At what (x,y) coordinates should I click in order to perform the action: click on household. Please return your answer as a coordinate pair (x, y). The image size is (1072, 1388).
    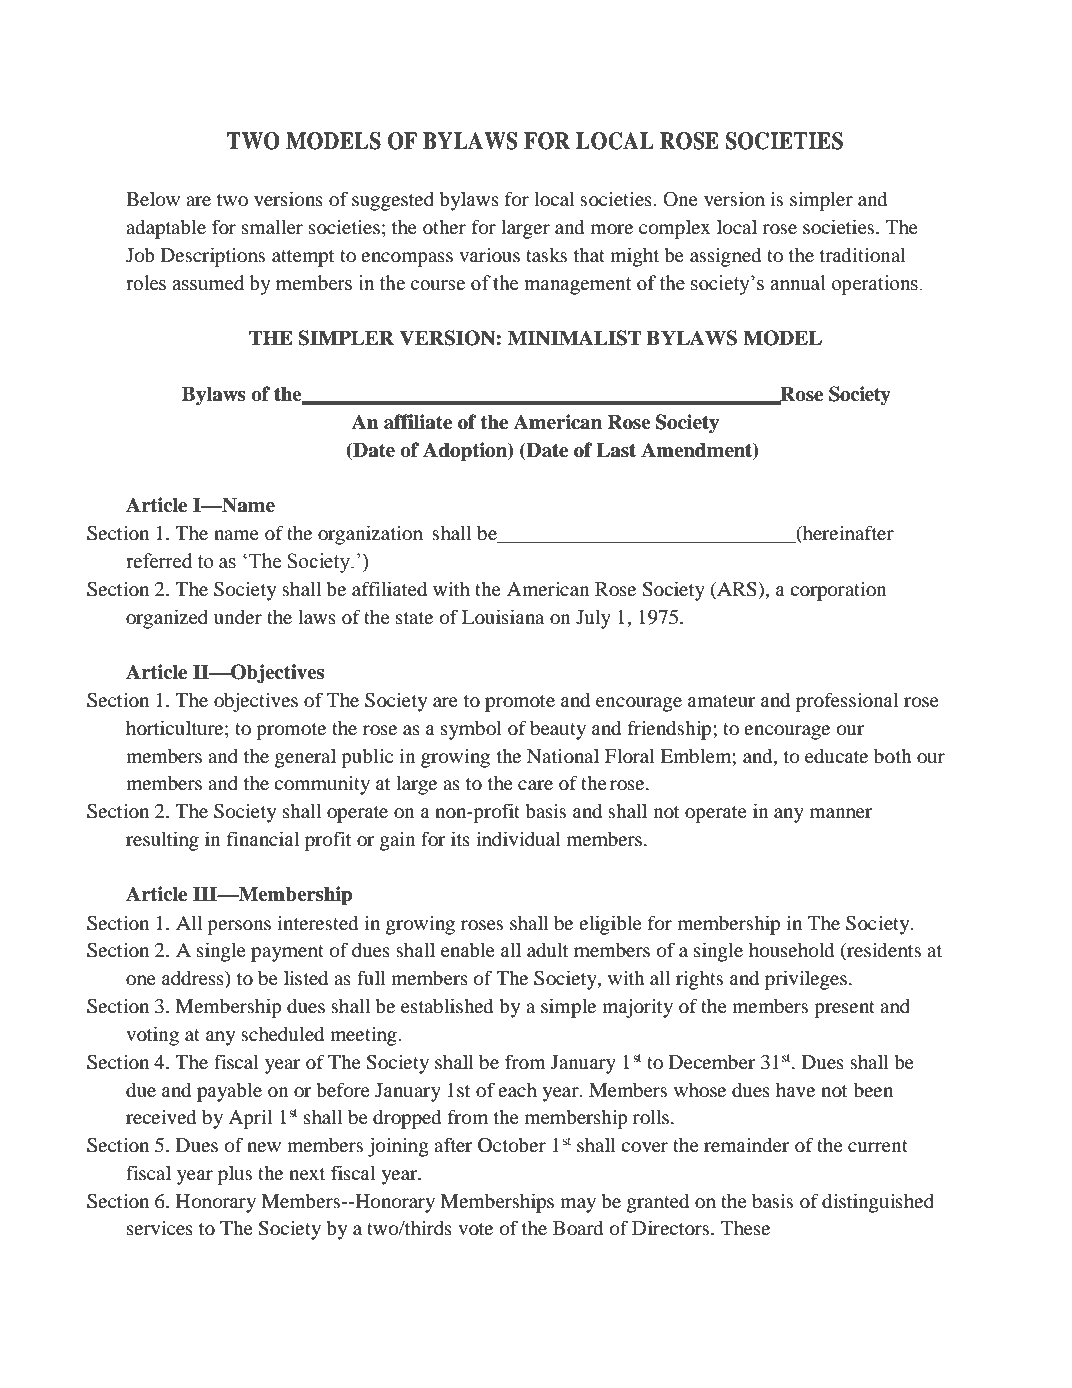
    Looking at the image, I should click on (791, 949).
